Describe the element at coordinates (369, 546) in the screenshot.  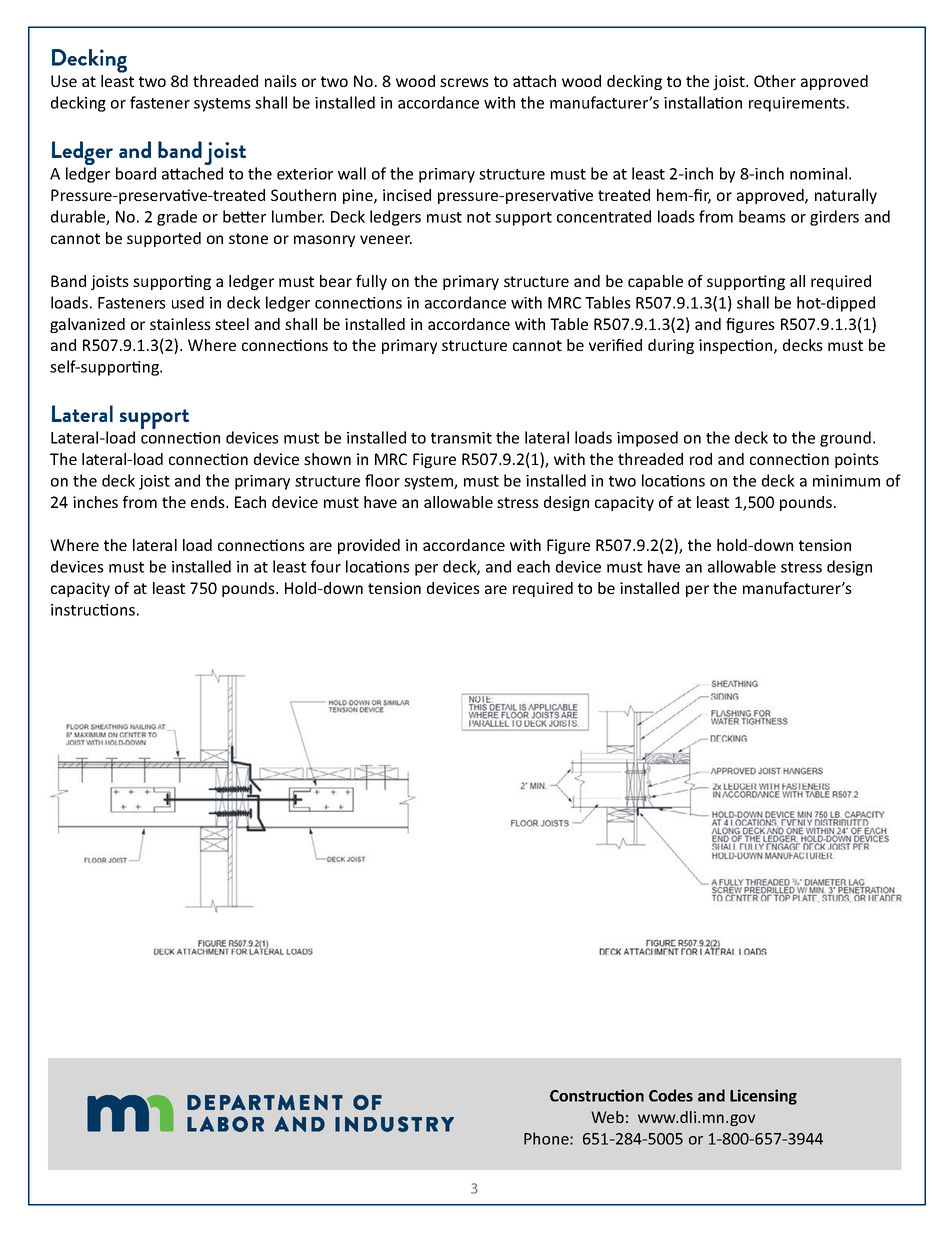
I see `provided` at that location.
